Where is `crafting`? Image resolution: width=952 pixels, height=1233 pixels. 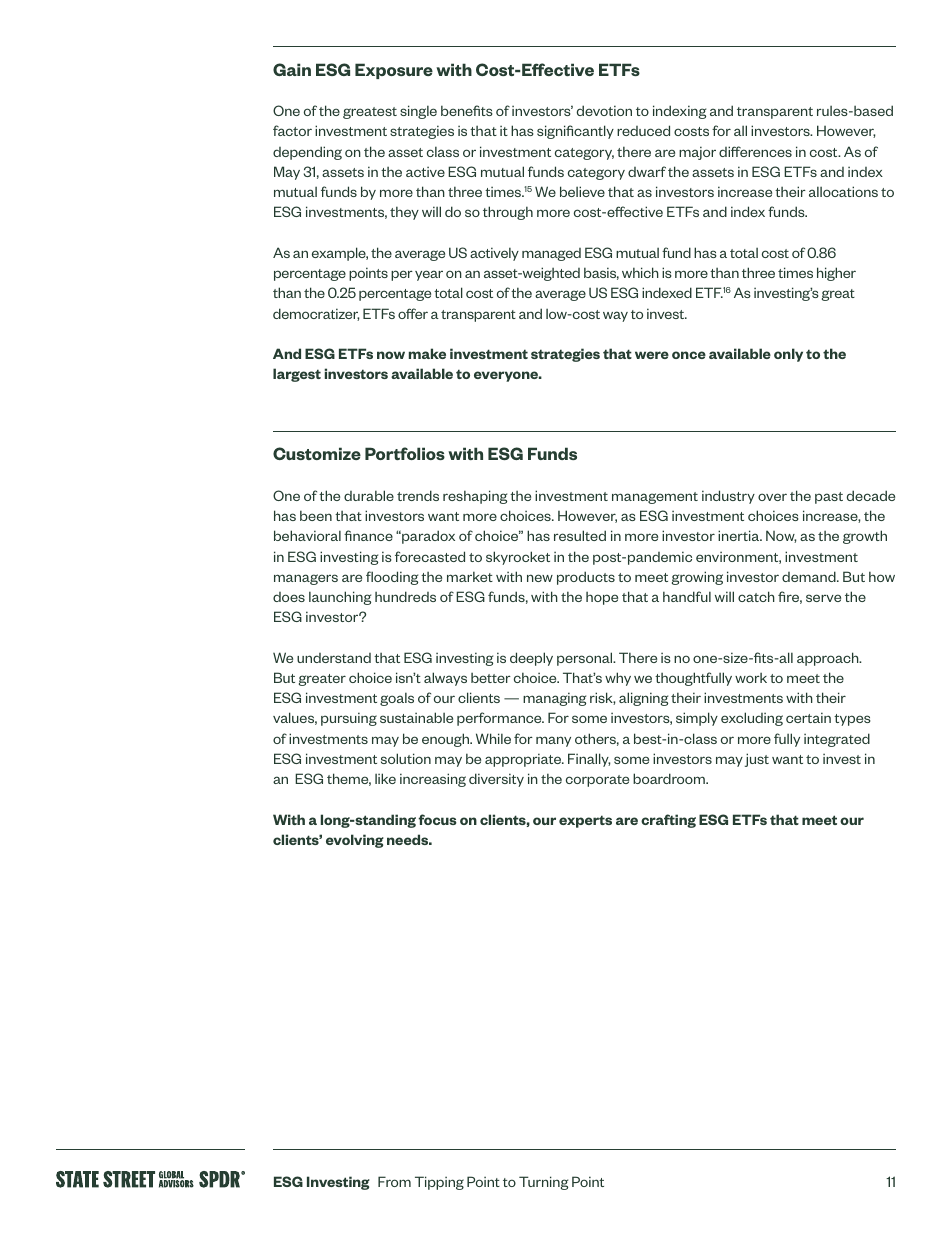
crafting is located at coordinates (668, 821).
